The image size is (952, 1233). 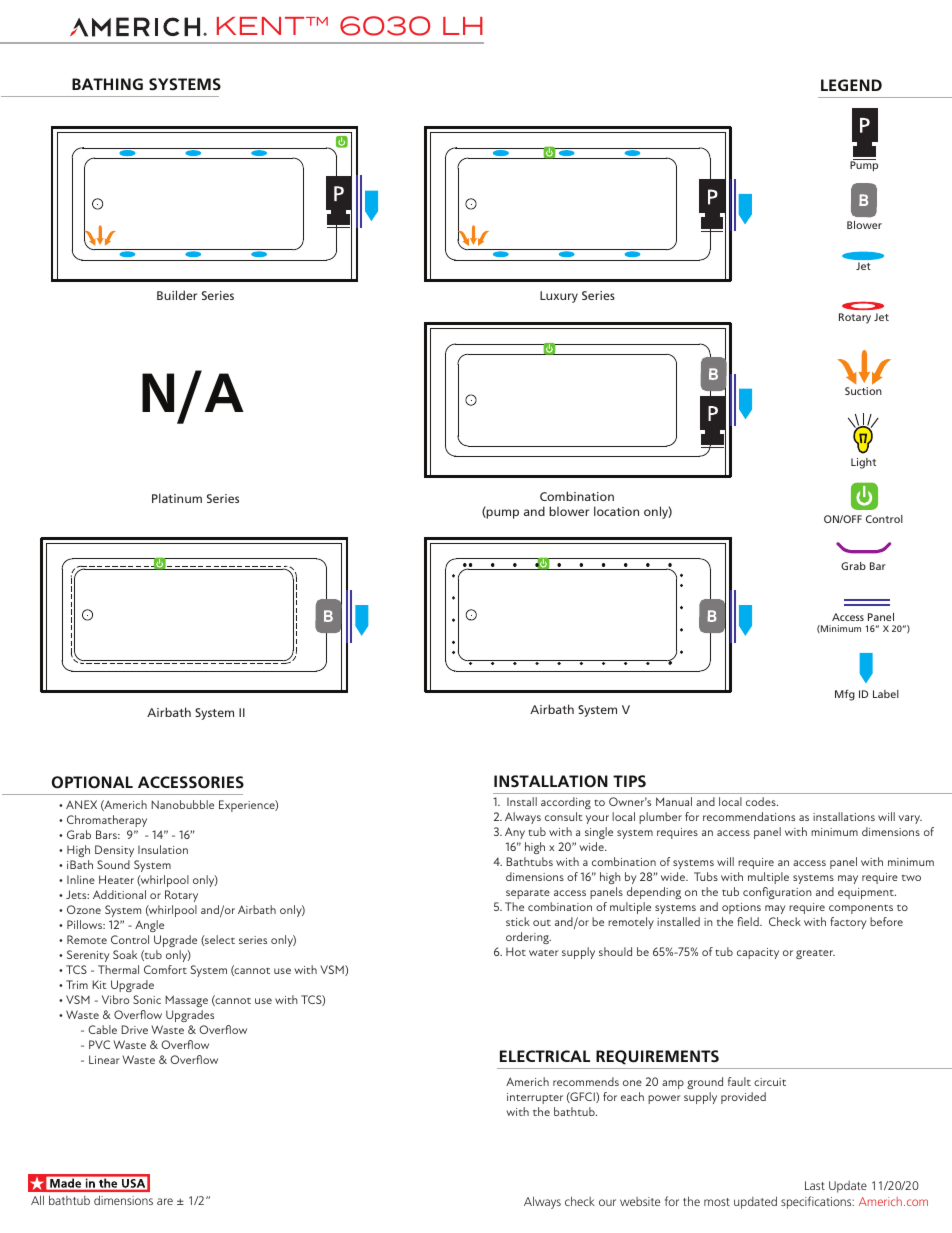 I want to click on are, so click(x=165, y=1201).
